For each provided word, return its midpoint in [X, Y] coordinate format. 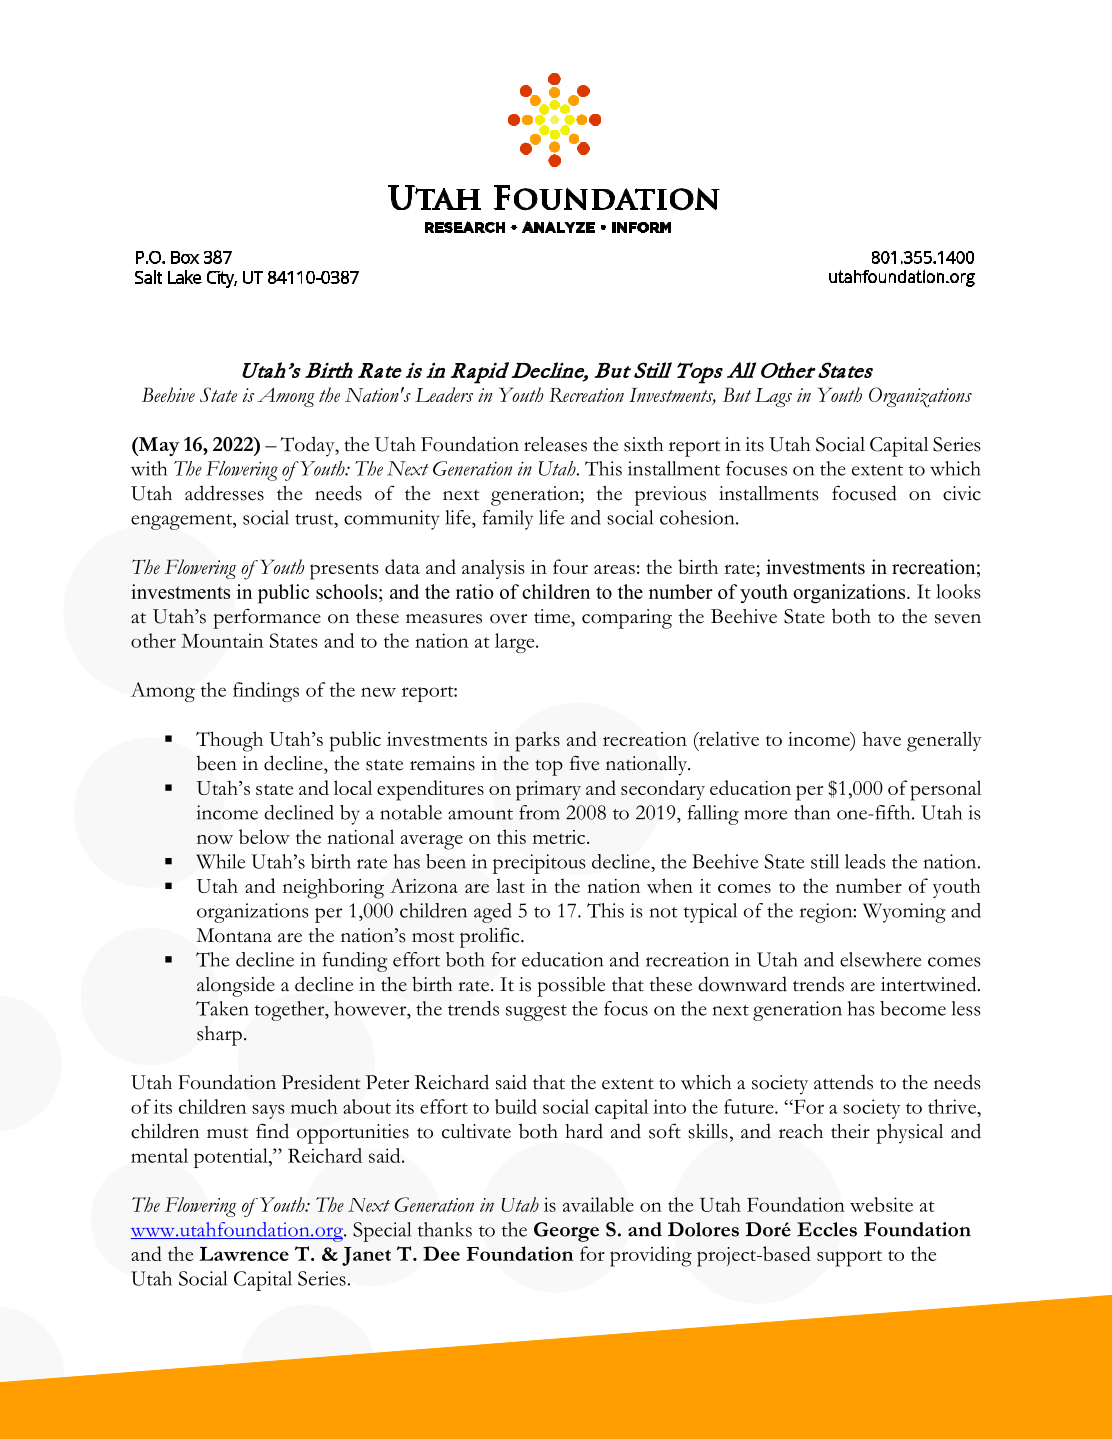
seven [958, 619]
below [264, 836]
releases [555, 444]
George [566, 1232]
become [913, 1008]
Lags [773, 397]
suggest [536, 1013]
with [149, 468]
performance [267, 618]
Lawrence [244, 1253]
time [553, 616]
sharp [219, 1036]
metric [559, 837]
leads [865, 861]
